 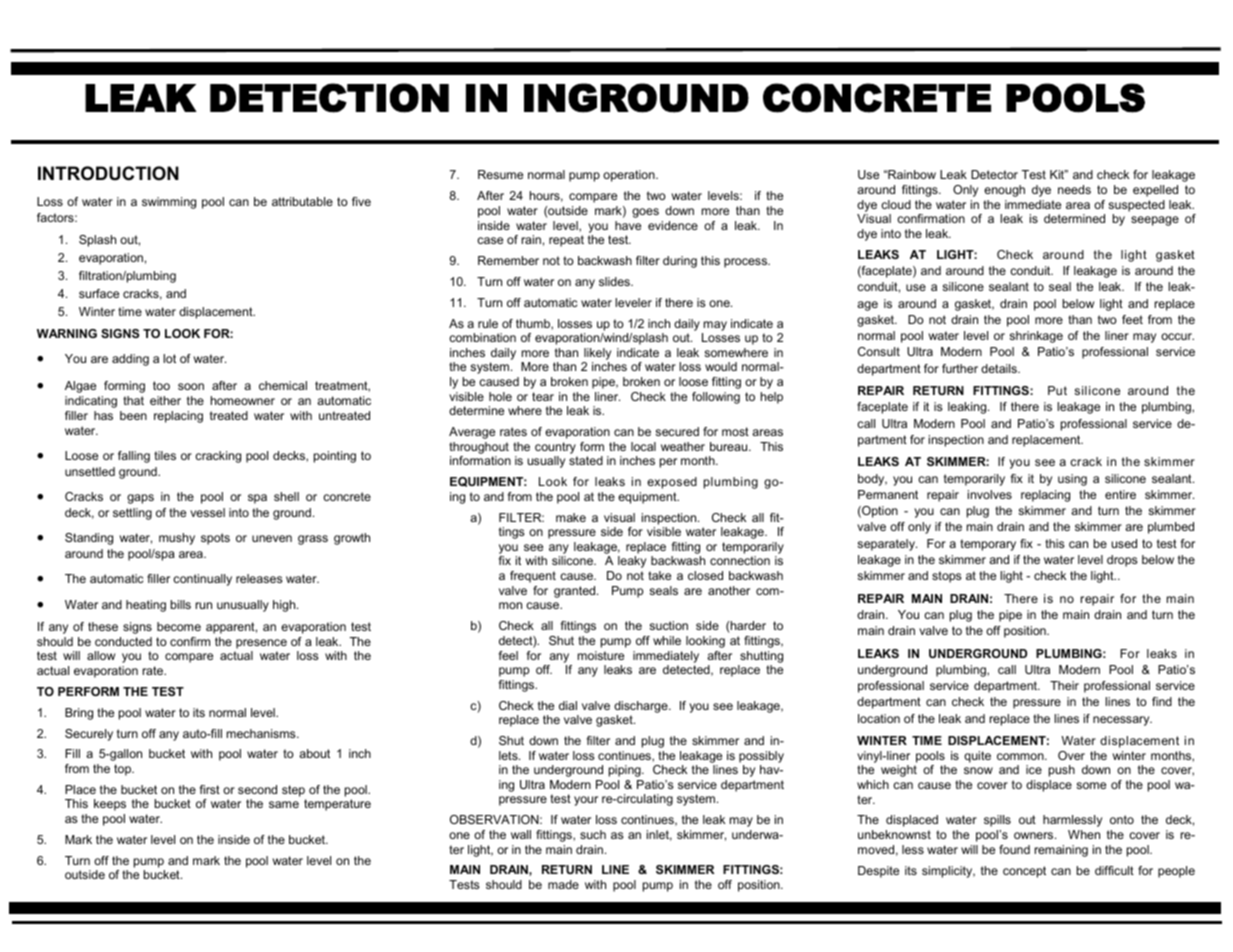 I want to click on make, so click(x=571, y=517).
